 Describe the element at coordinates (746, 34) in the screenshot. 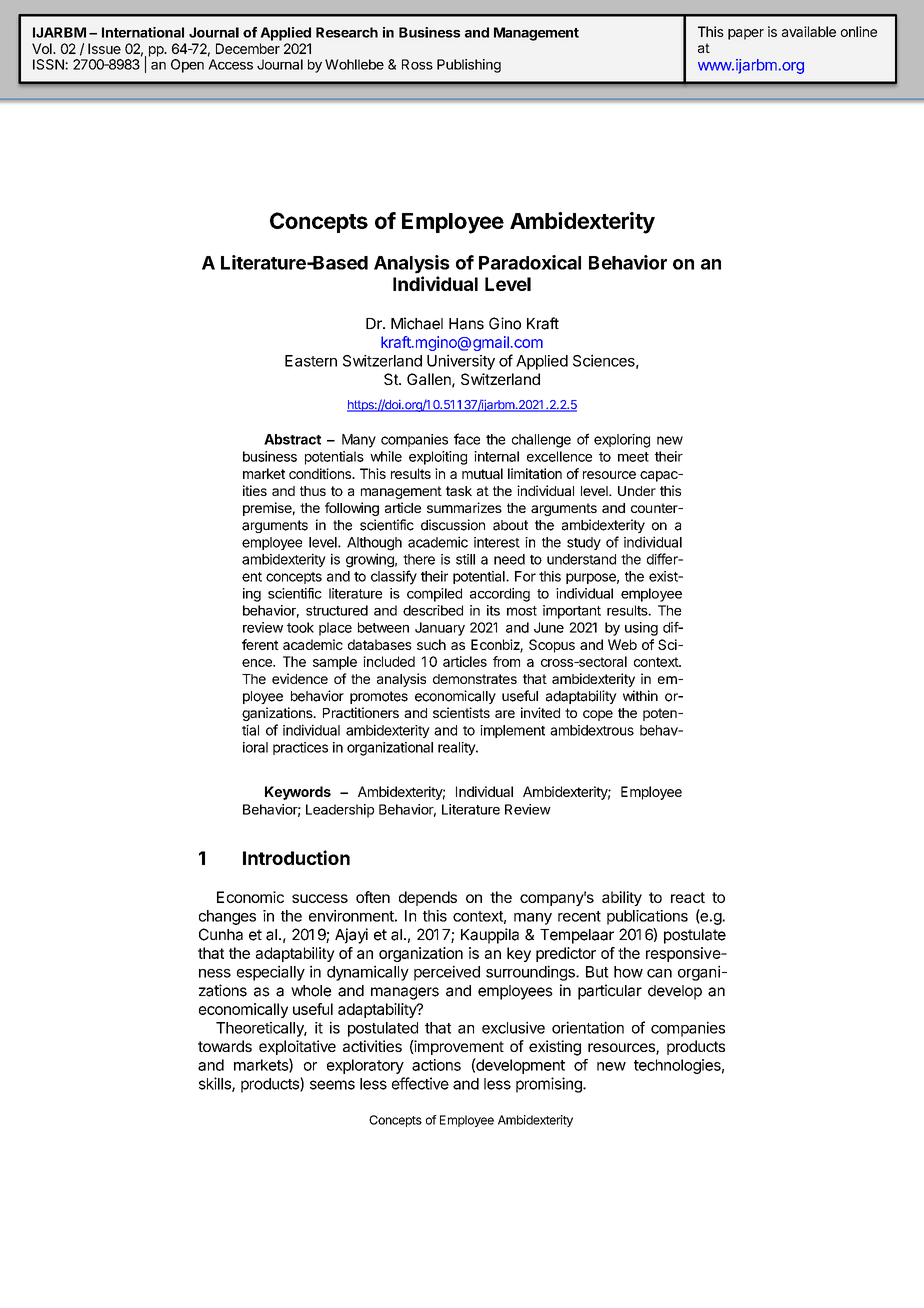

I see `paper` at that location.
